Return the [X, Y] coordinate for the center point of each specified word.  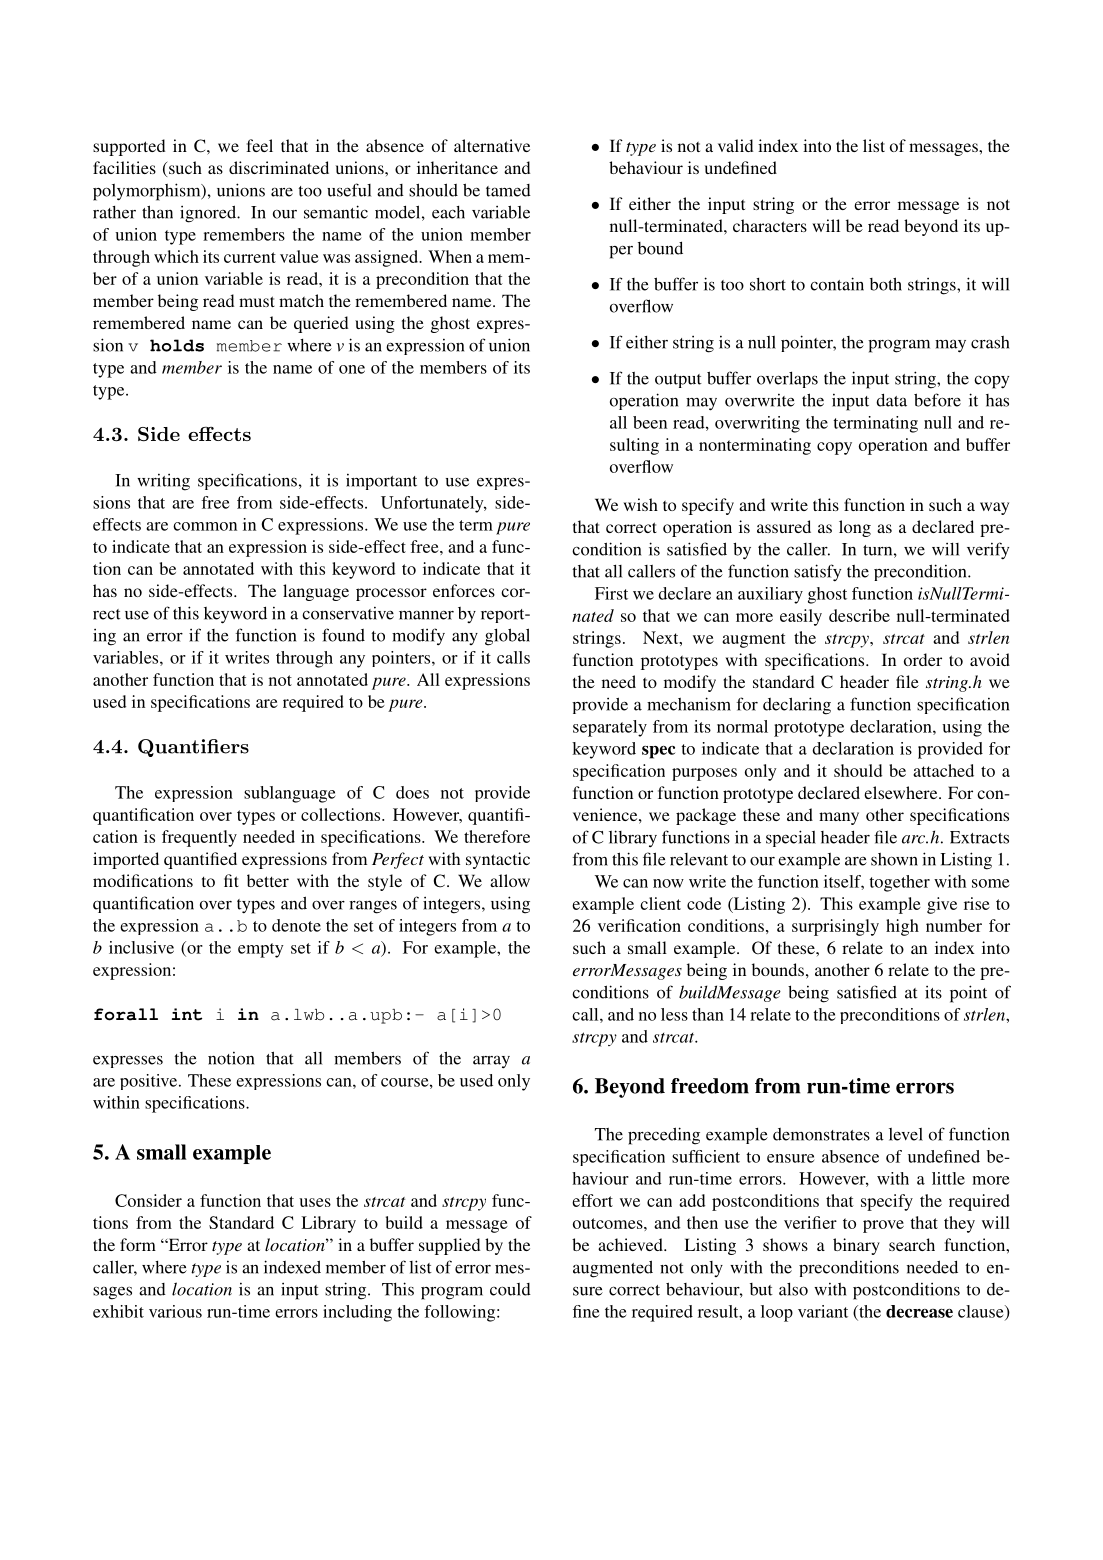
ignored [209, 214]
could [510, 1289]
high [902, 927]
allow [510, 880]
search [912, 1244]
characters [770, 225]
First [611, 593]
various [175, 1311]
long [855, 528]
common [205, 526]
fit [231, 880]
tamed [508, 190]
